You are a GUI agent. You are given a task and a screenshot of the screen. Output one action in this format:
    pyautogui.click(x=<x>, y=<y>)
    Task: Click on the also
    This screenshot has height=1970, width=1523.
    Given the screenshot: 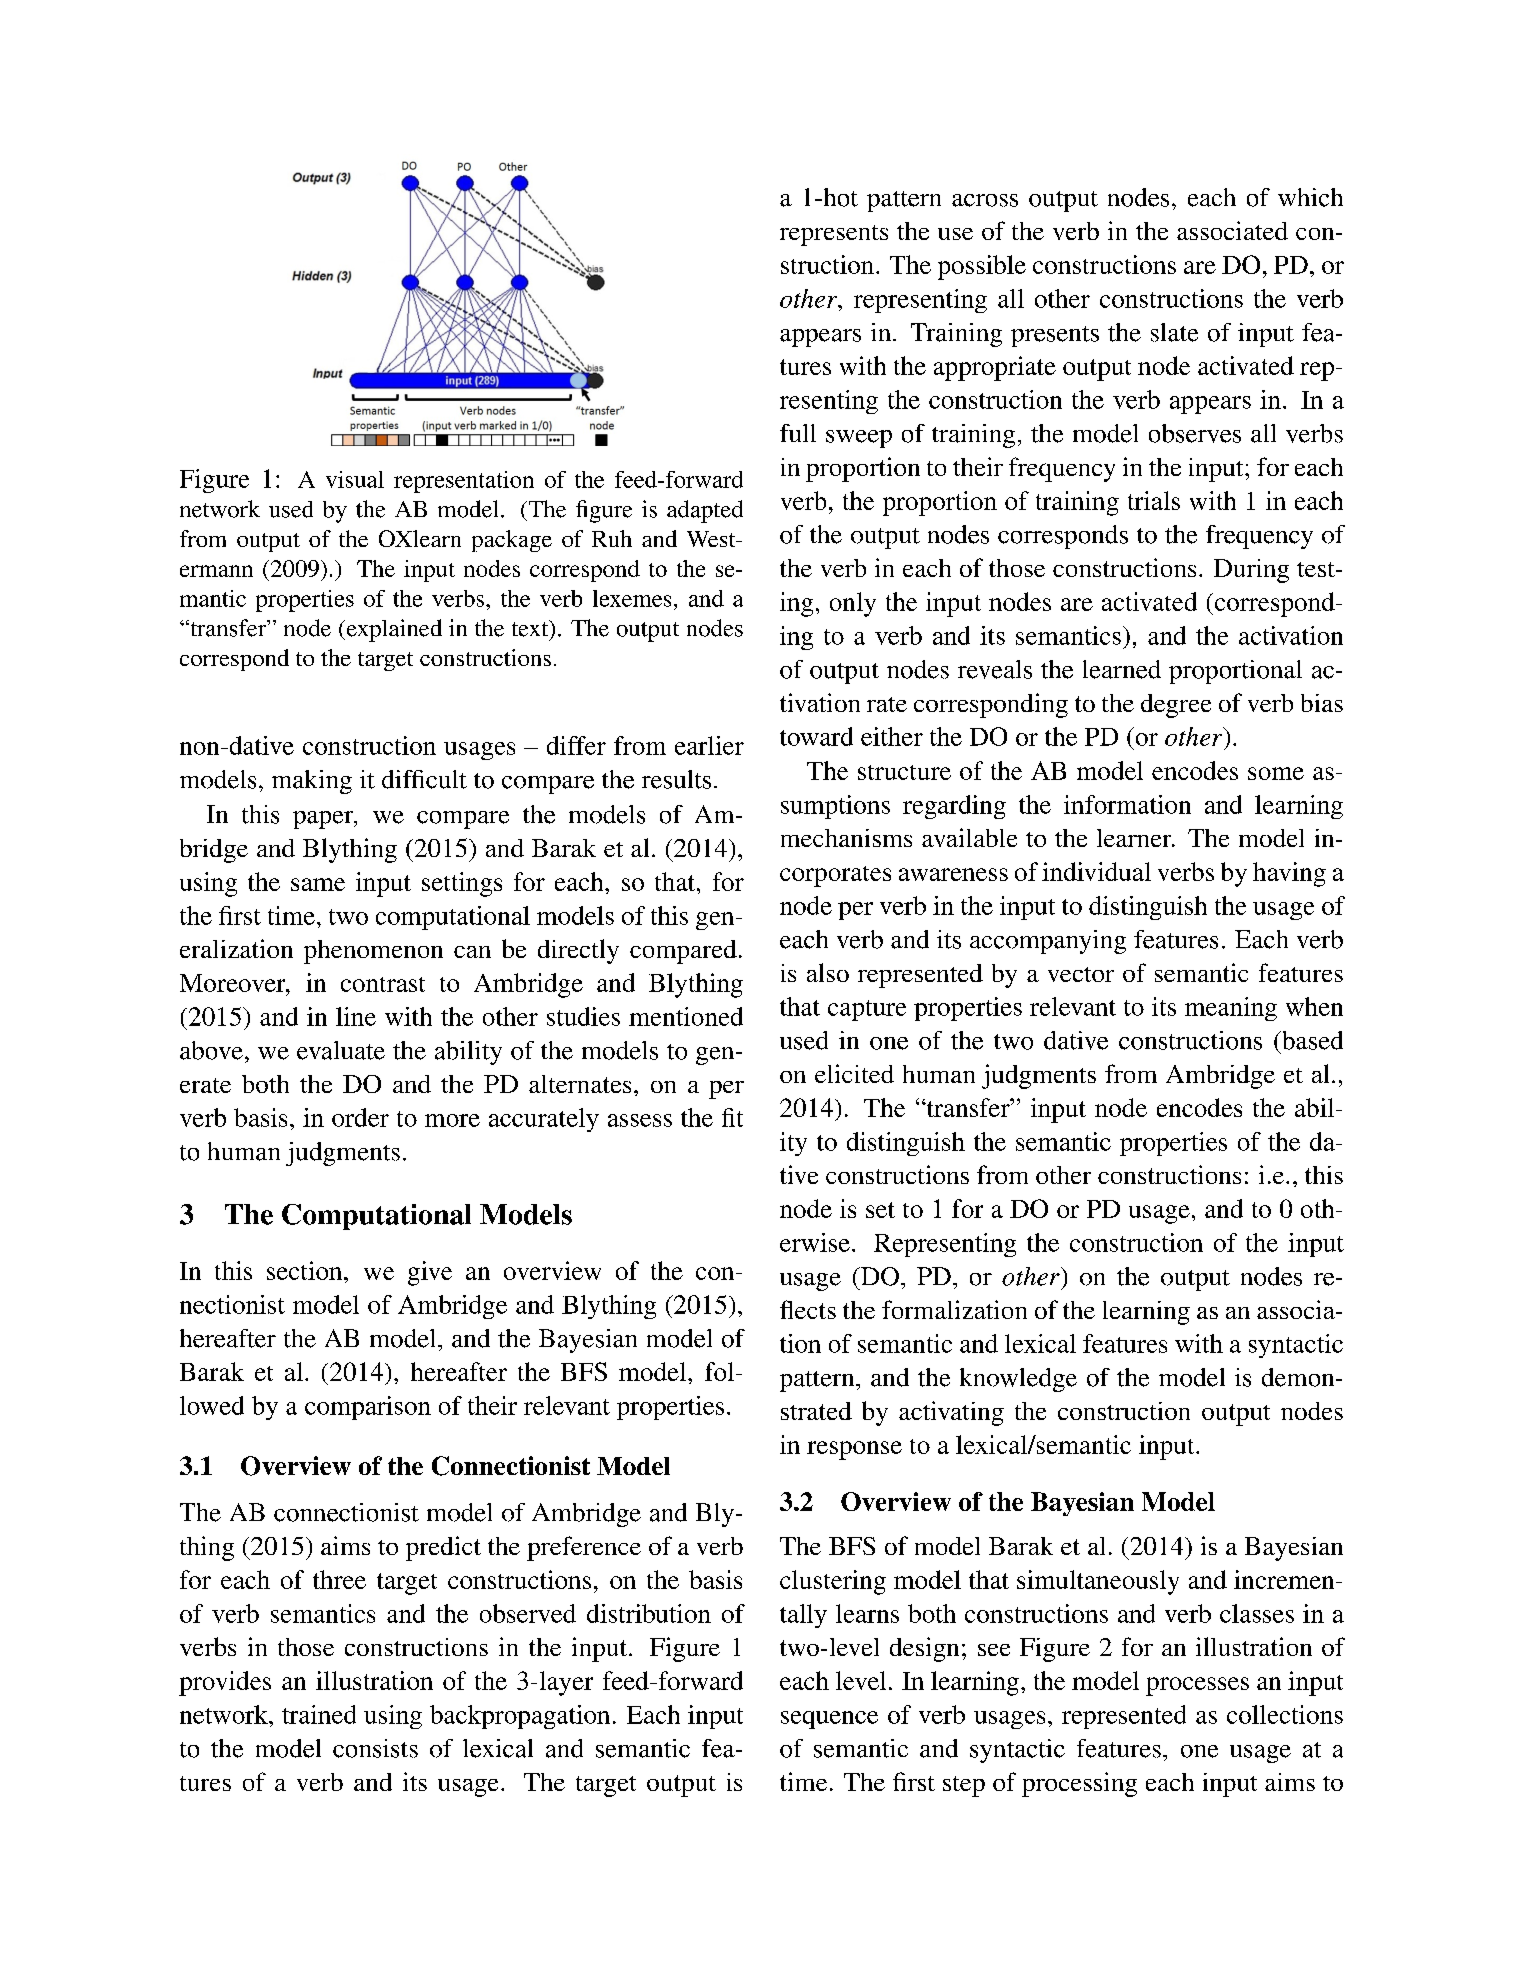 What is the action you would take?
    pyautogui.click(x=828, y=972)
